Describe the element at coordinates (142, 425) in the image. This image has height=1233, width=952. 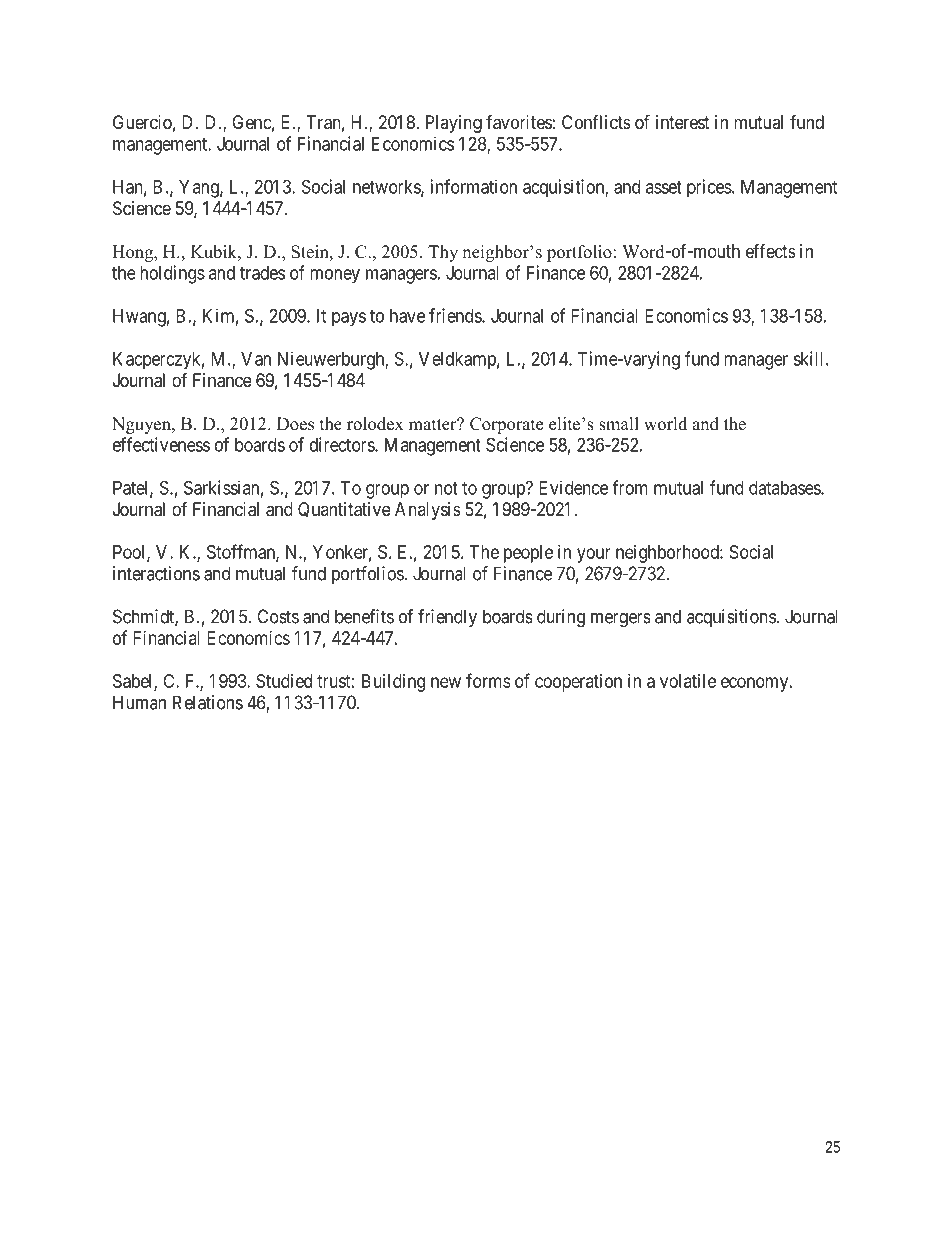
I see `Nguyen` at that location.
